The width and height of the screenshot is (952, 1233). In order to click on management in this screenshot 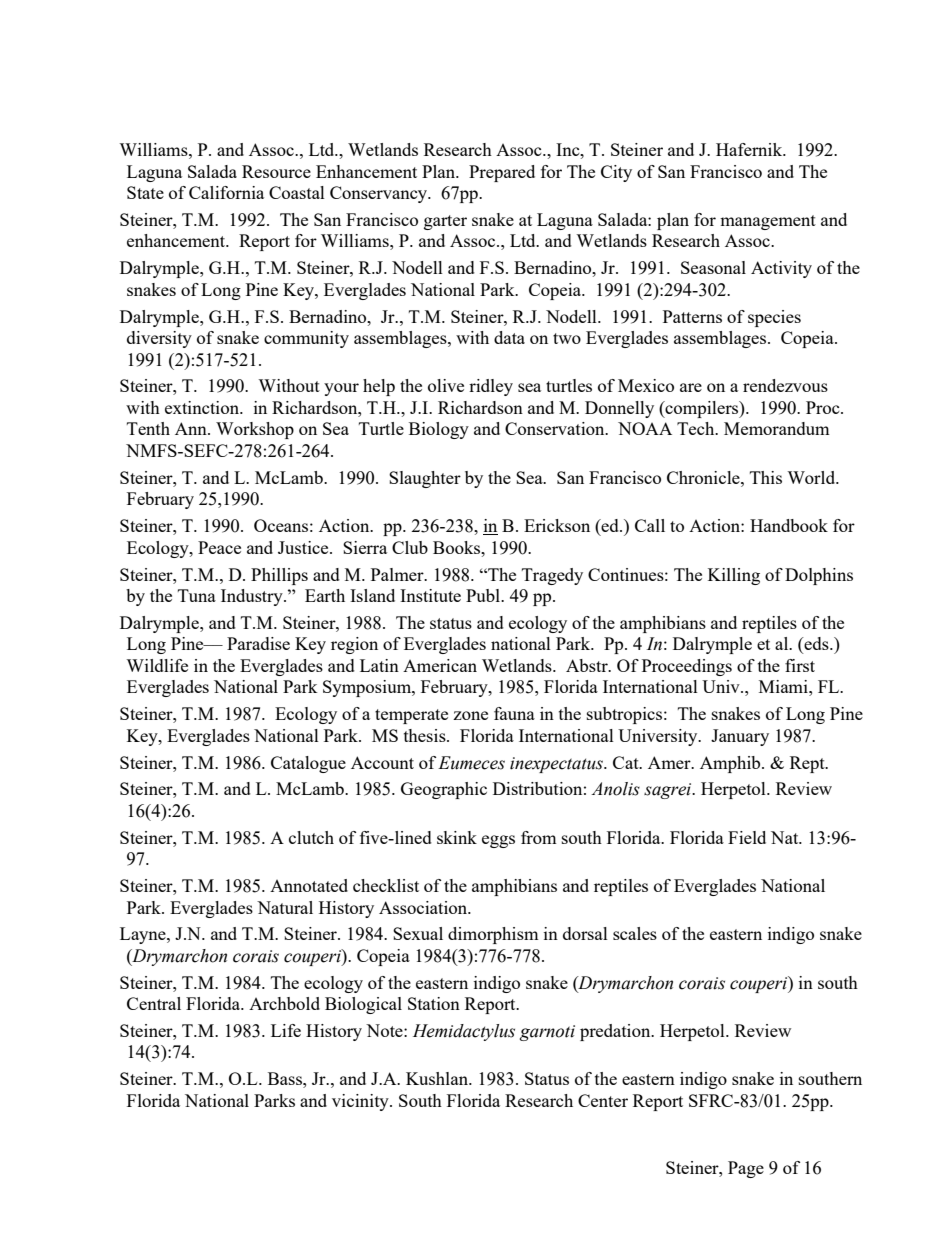, I will do `click(768, 222)`.
